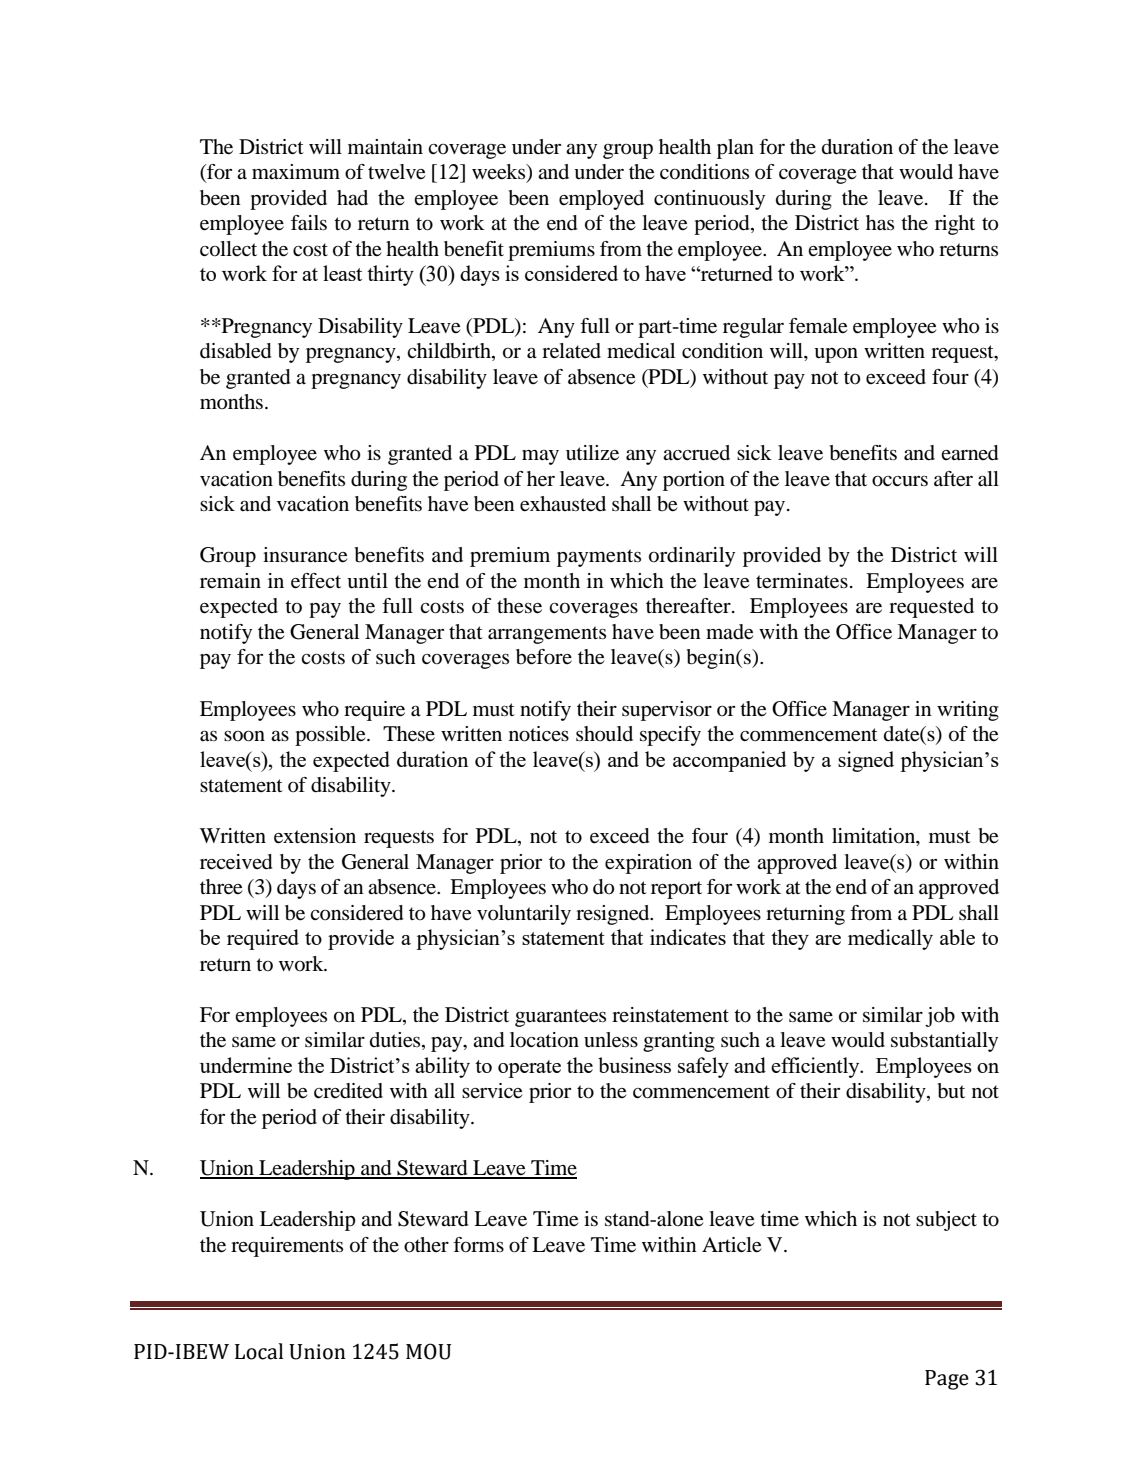 This screenshot has width=1132, height=1465. Describe the element at coordinates (880, 223) in the screenshot. I see `has` at that location.
